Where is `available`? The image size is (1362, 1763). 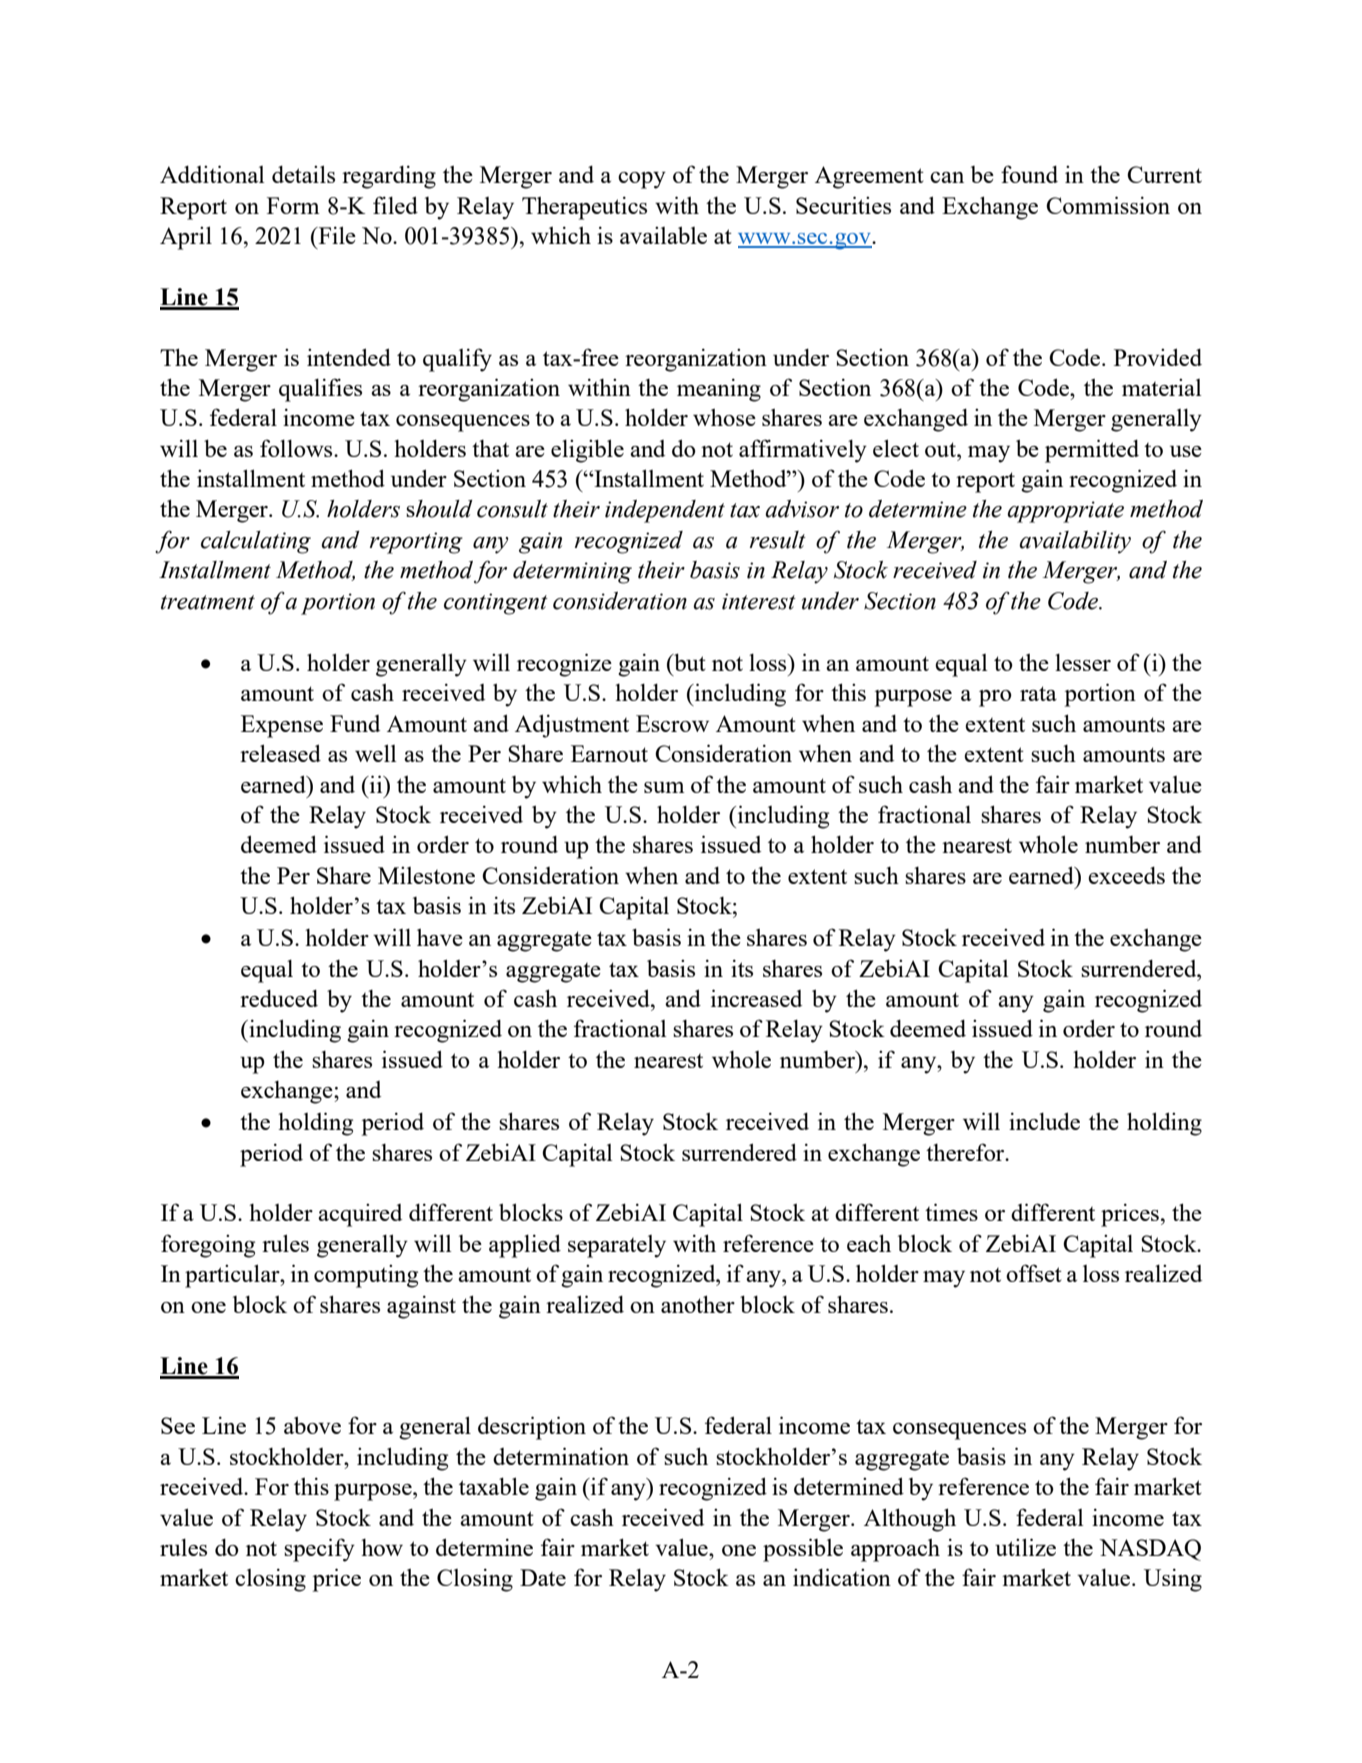
available is located at coordinates (663, 235).
